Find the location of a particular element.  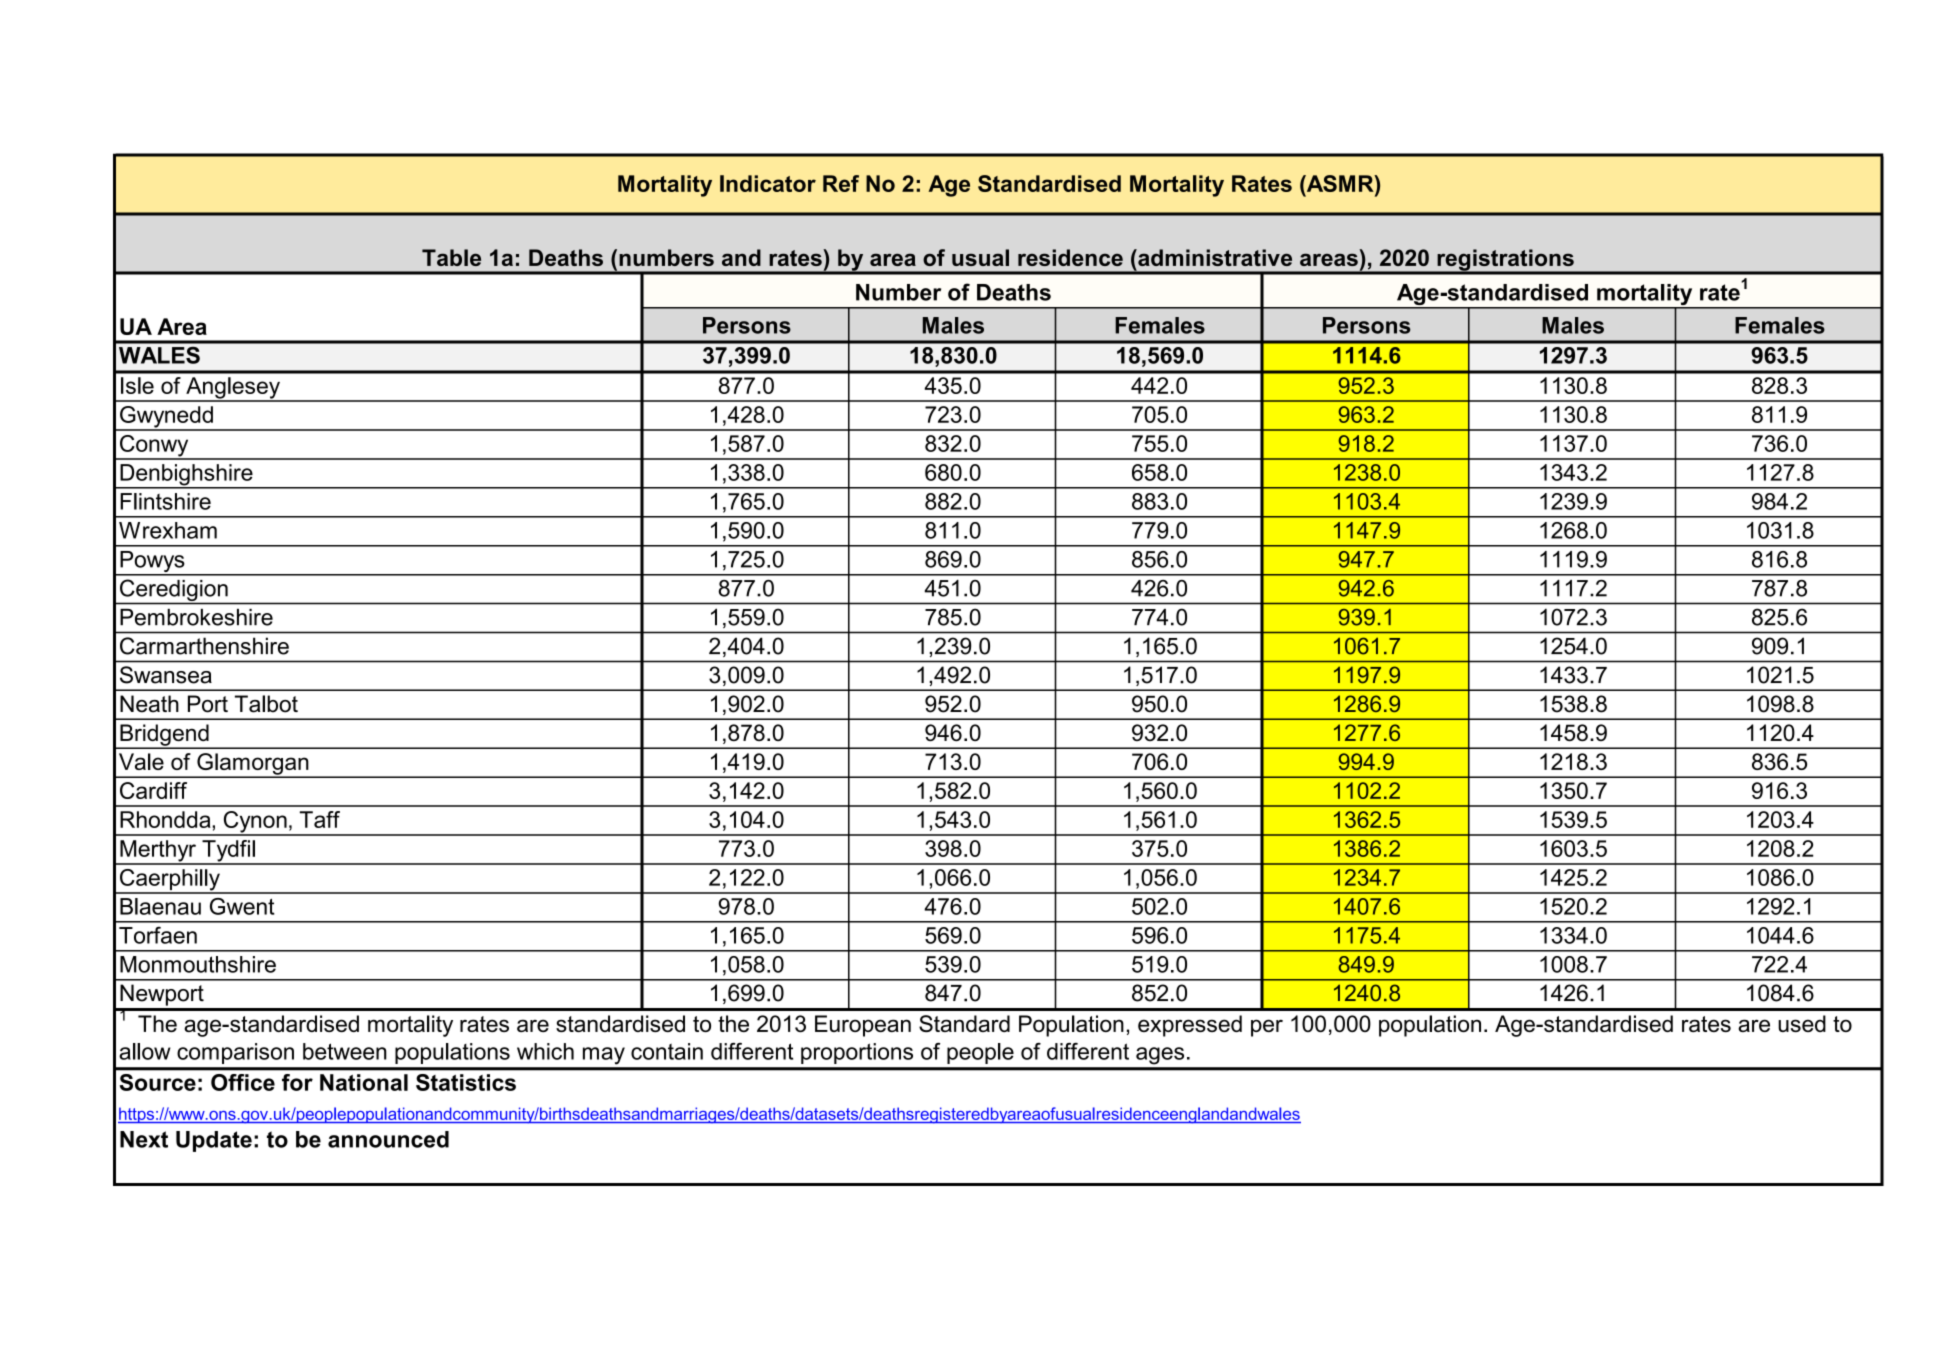

Pembrokeshire is located at coordinates (196, 617).
